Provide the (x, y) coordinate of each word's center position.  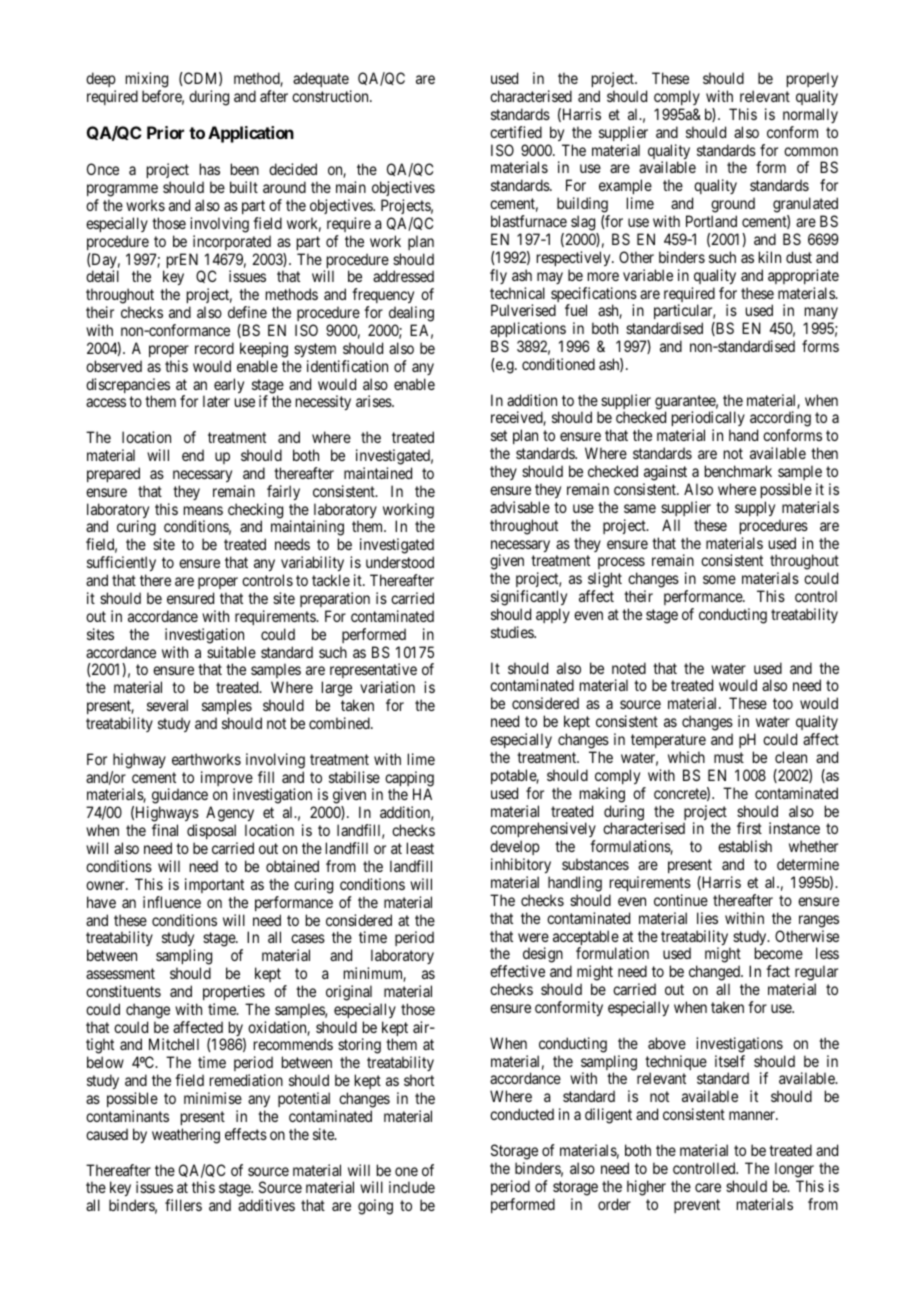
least (420, 848)
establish (745, 846)
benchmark (738, 471)
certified (516, 132)
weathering (186, 1136)
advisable (520, 507)
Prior (165, 132)
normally (810, 115)
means (203, 510)
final (165, 830)
